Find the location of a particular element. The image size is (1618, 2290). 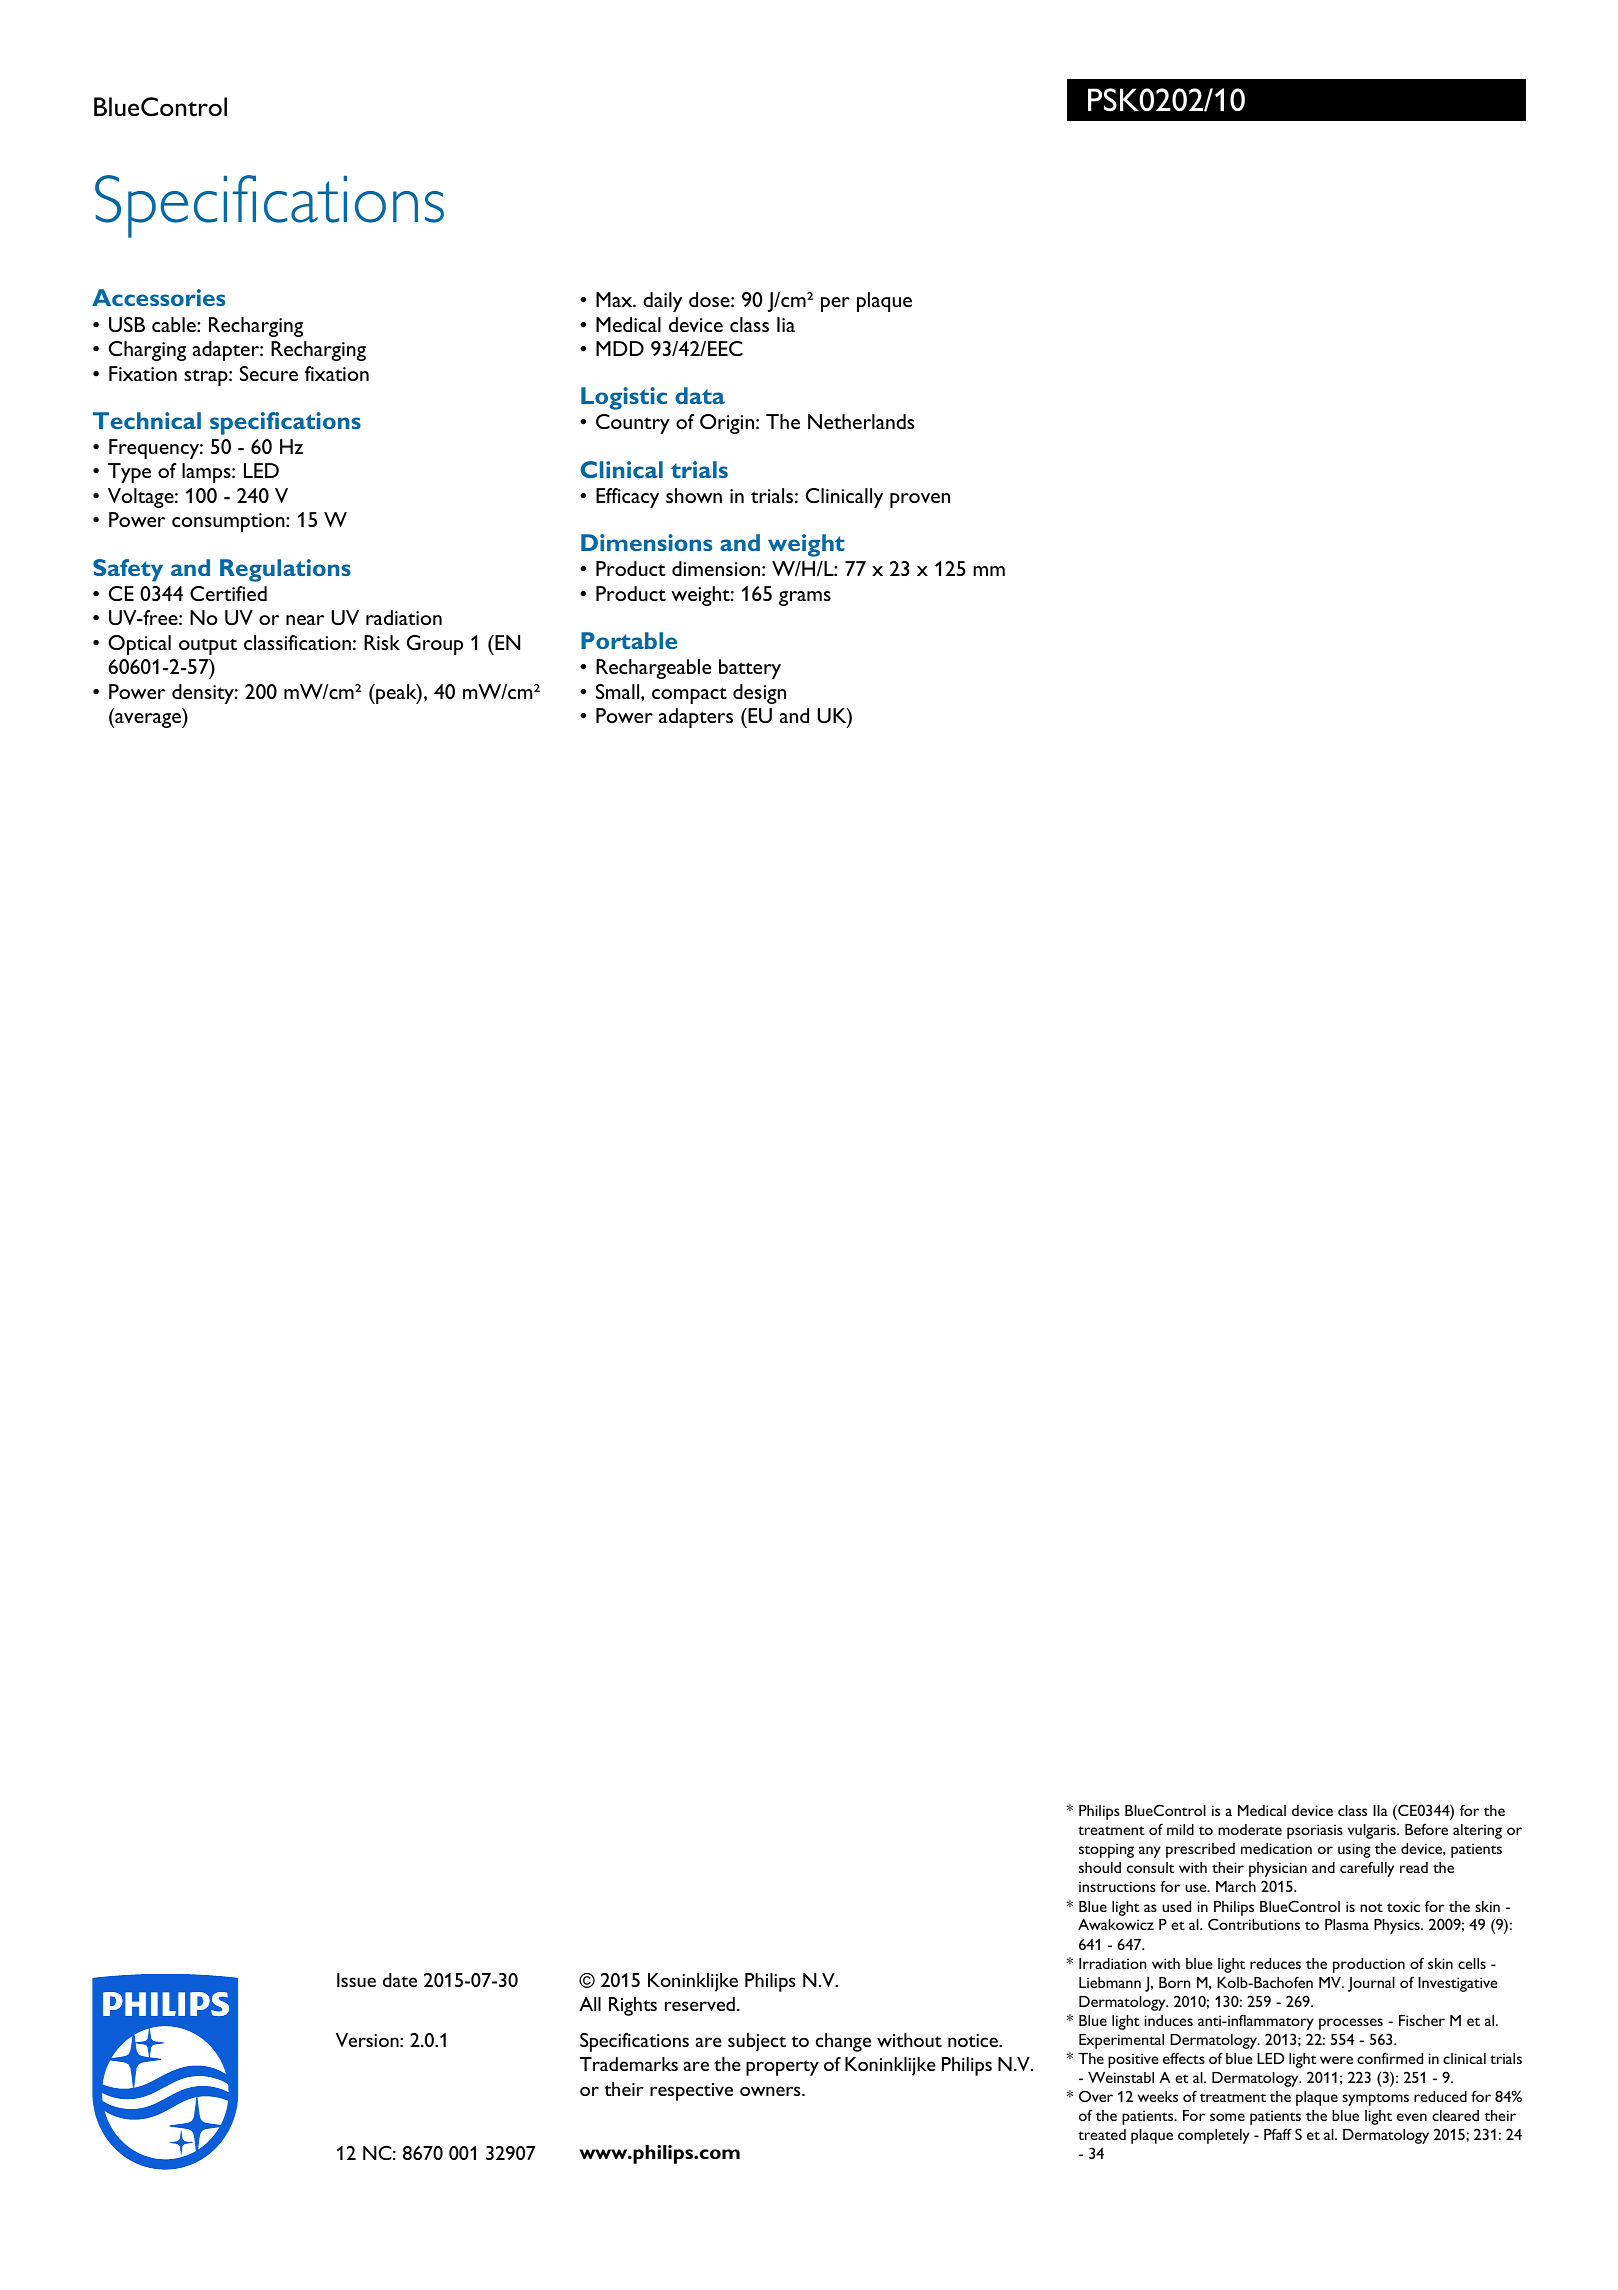

property is located at coordinates (782, 2068).
